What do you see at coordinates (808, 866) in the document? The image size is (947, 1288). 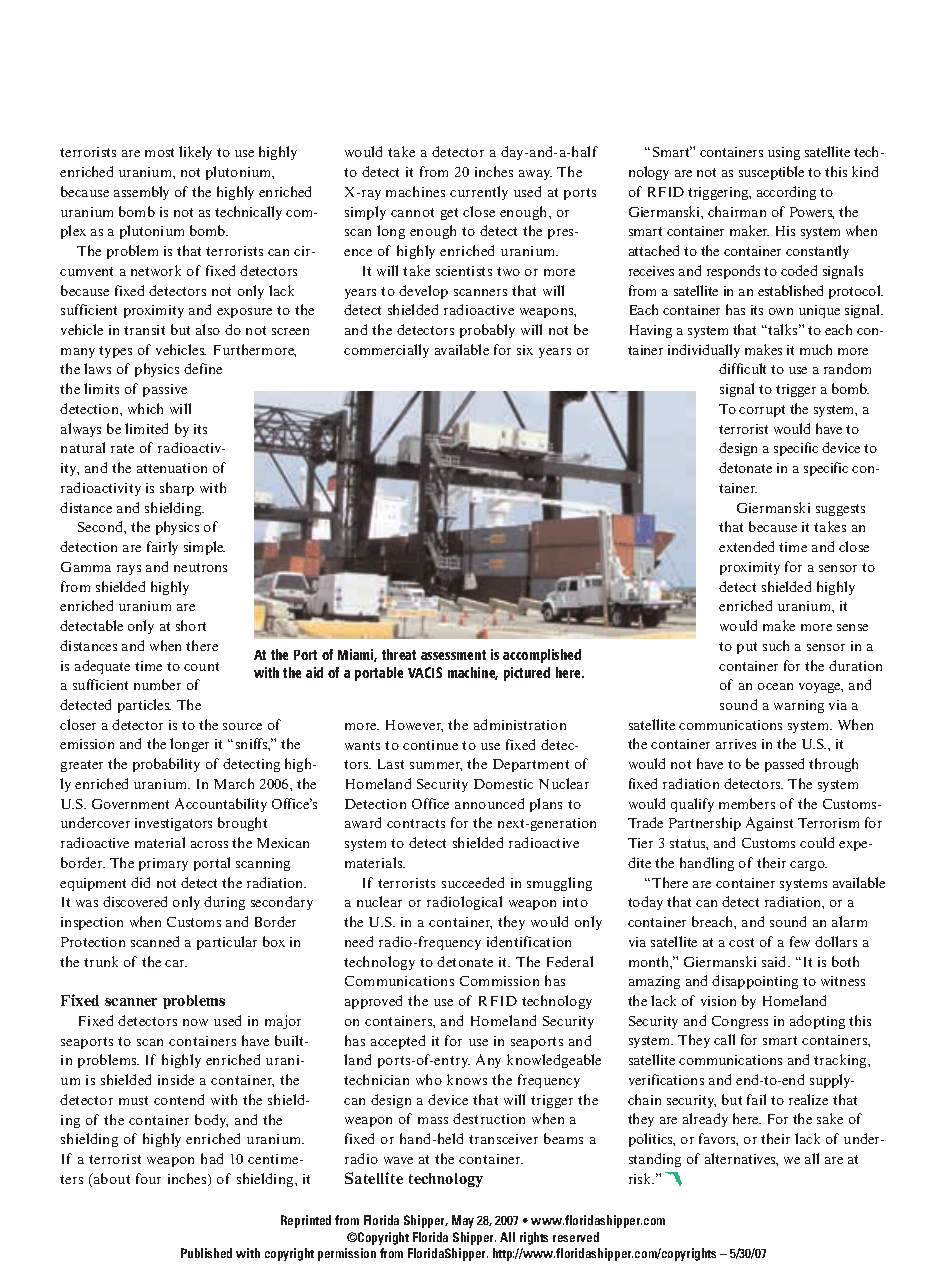 I see `cargo` at bounding box center [808, 866].
